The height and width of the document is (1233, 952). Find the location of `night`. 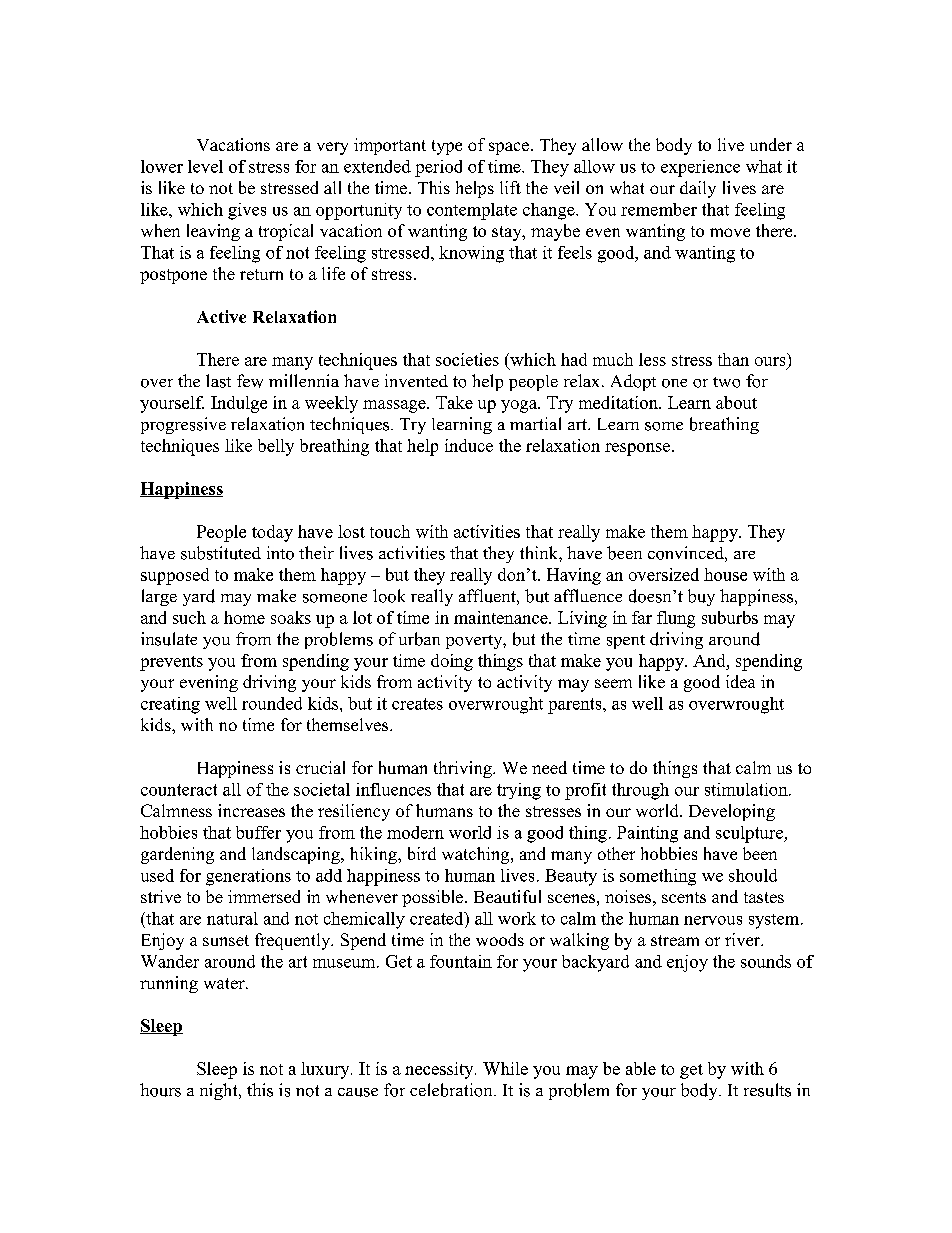

night is located at coordinates (220, 1091).
